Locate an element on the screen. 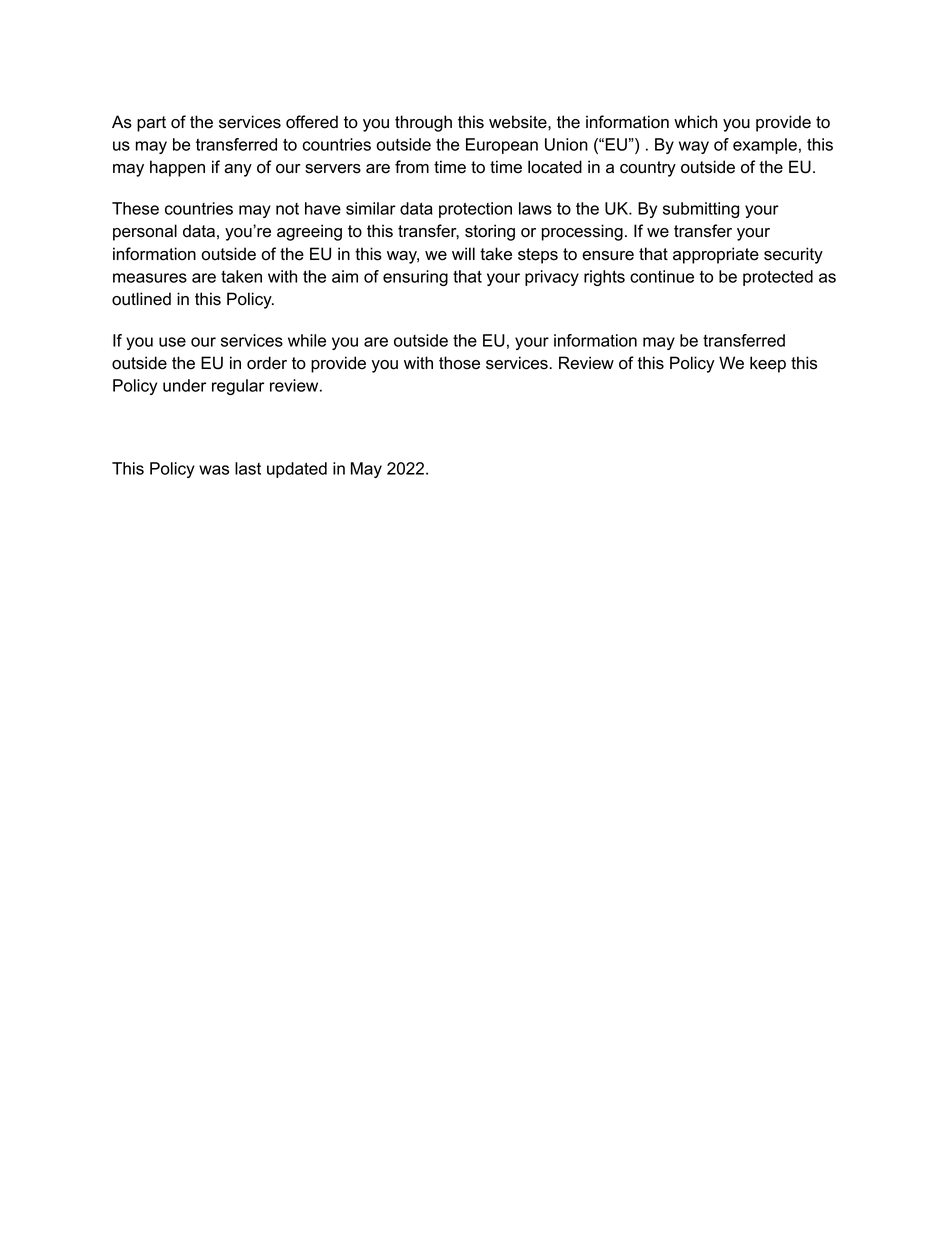  through is located at coordinates (423, 123).
